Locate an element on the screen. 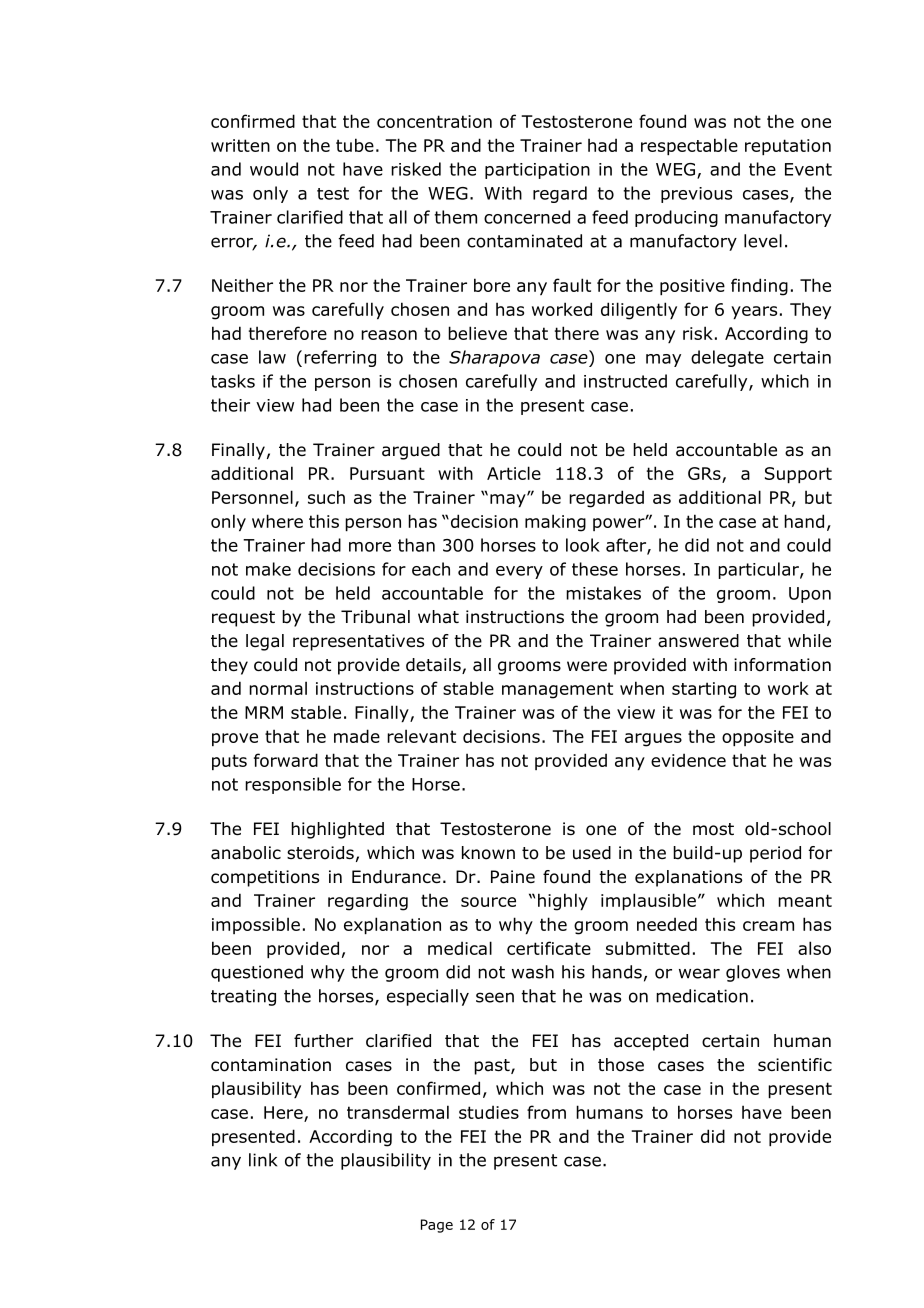 Image resolution: width=924 pixels, height=1308 pixels. participation is located at coordinates (537, 171).
